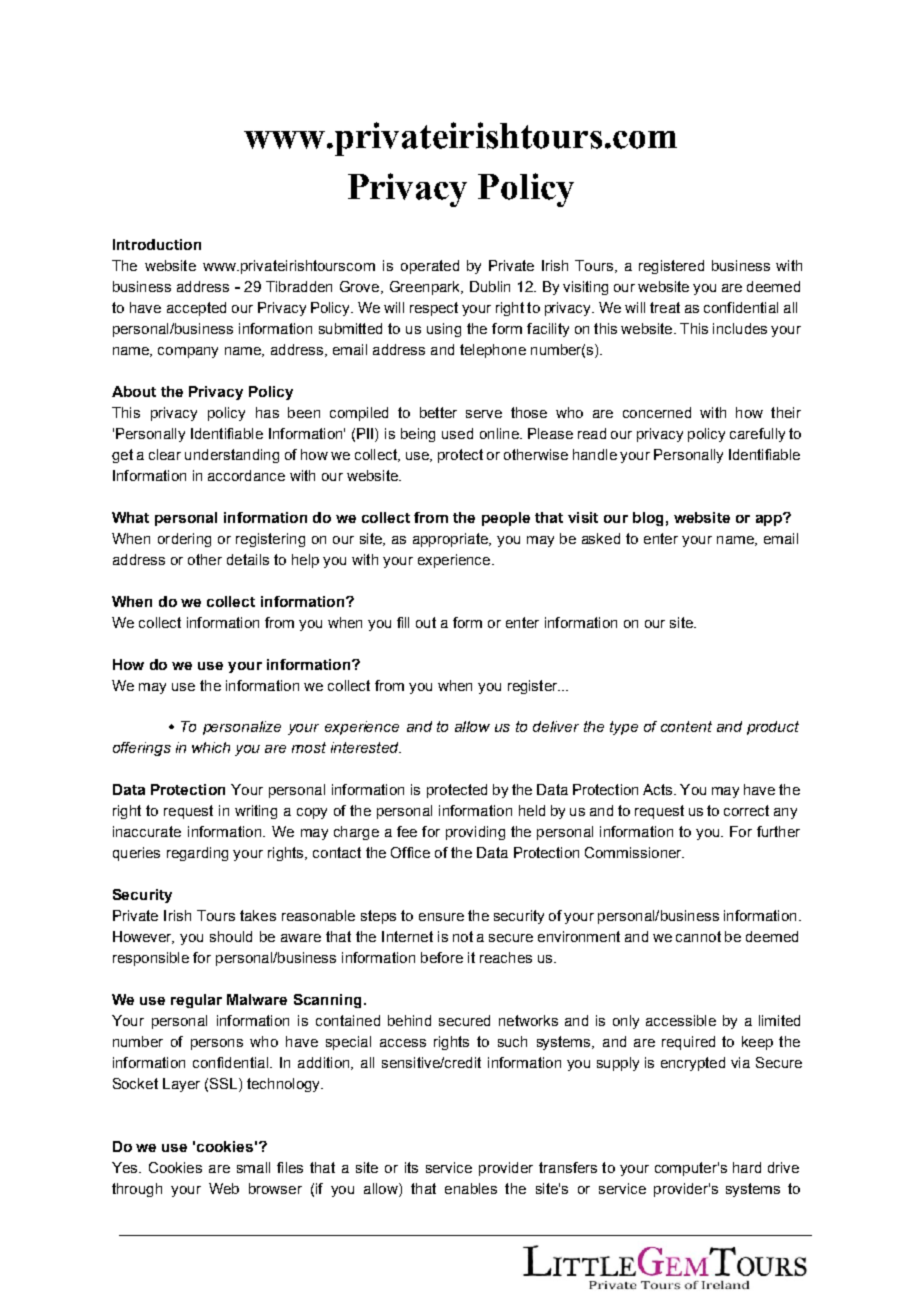 This screenshot has height=1309, width=924. Describe the element at coordinates (211, 747) in the screenshot. I see `which` at that location.
